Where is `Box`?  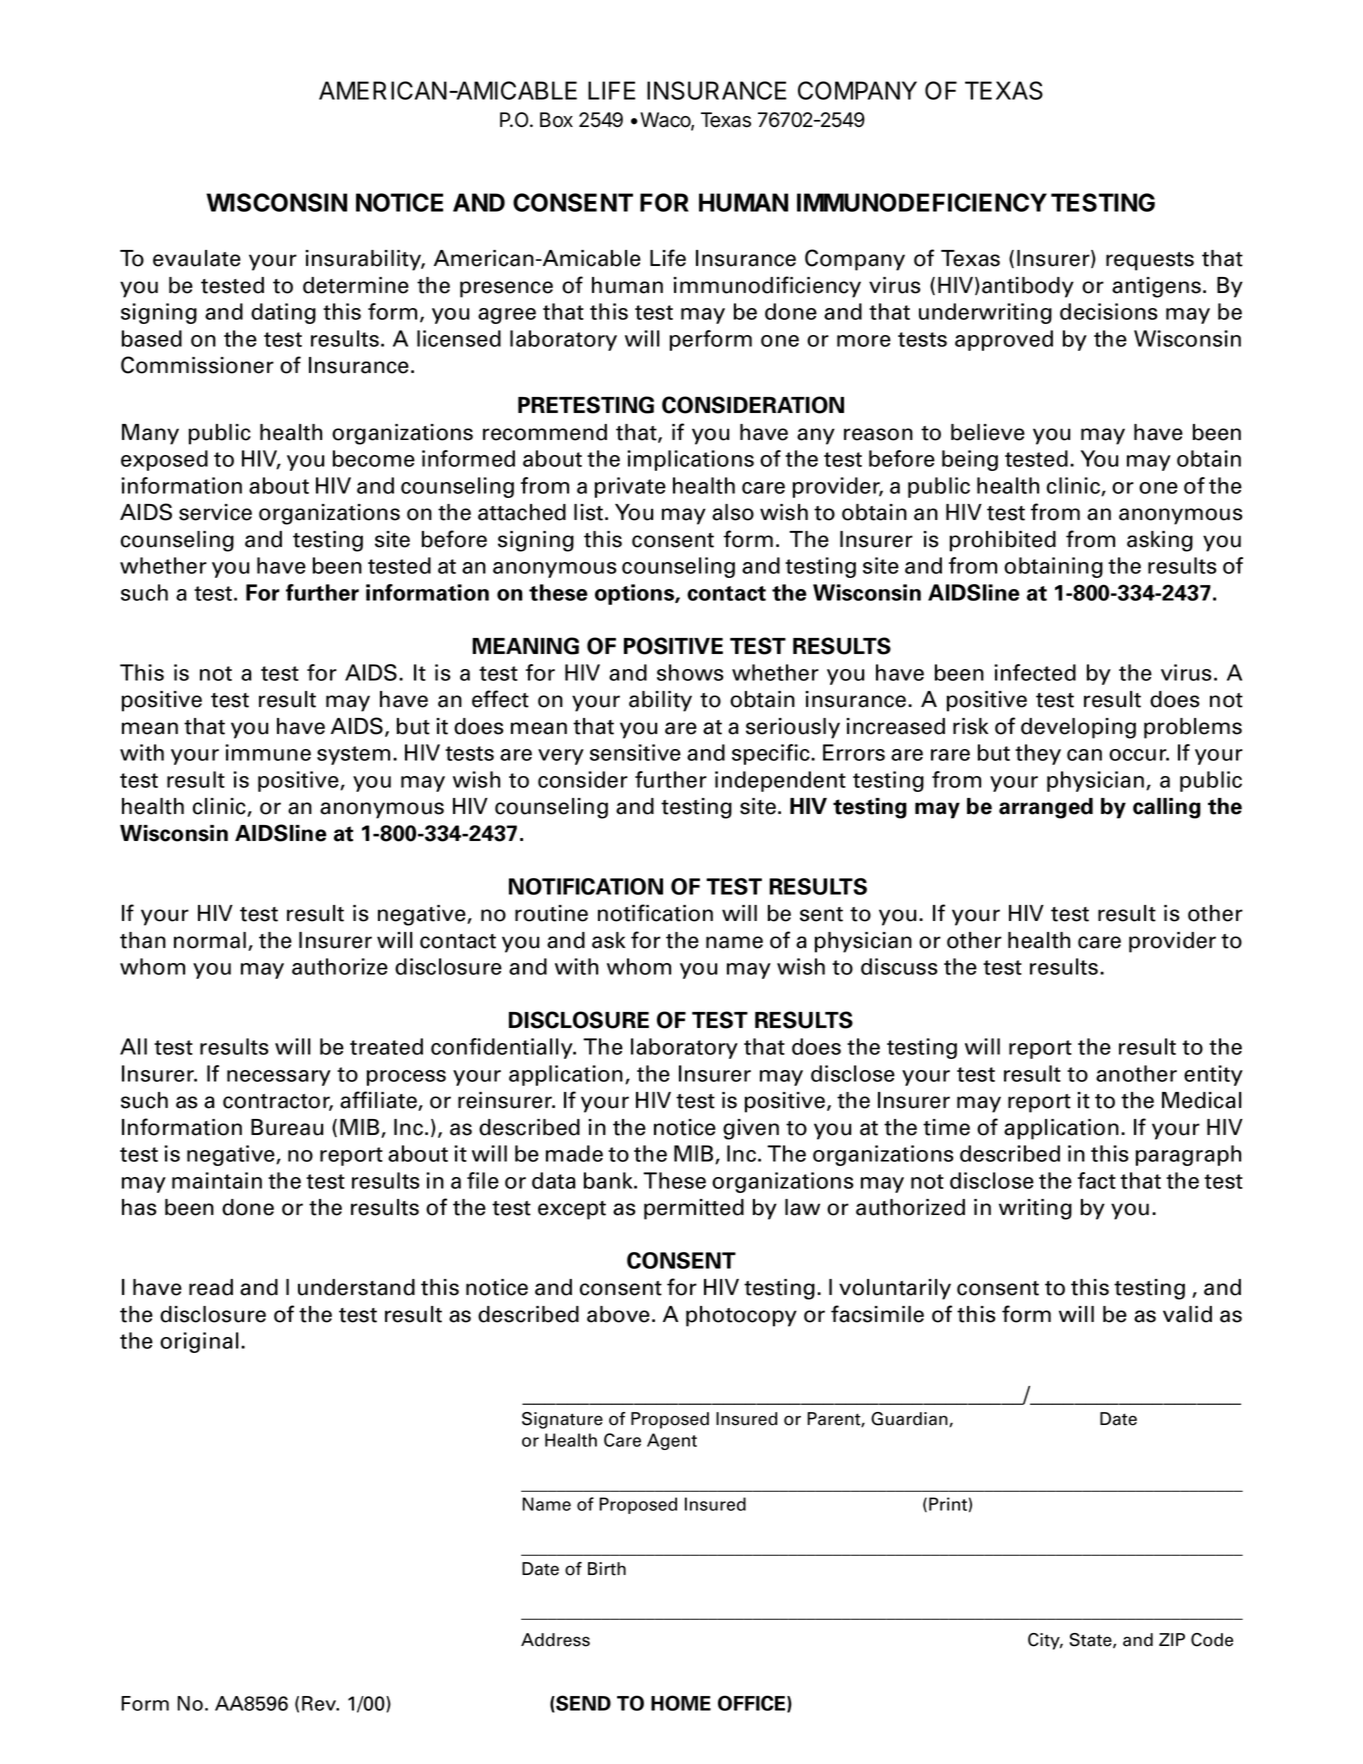
Box is located at coordinates (556, 120).
